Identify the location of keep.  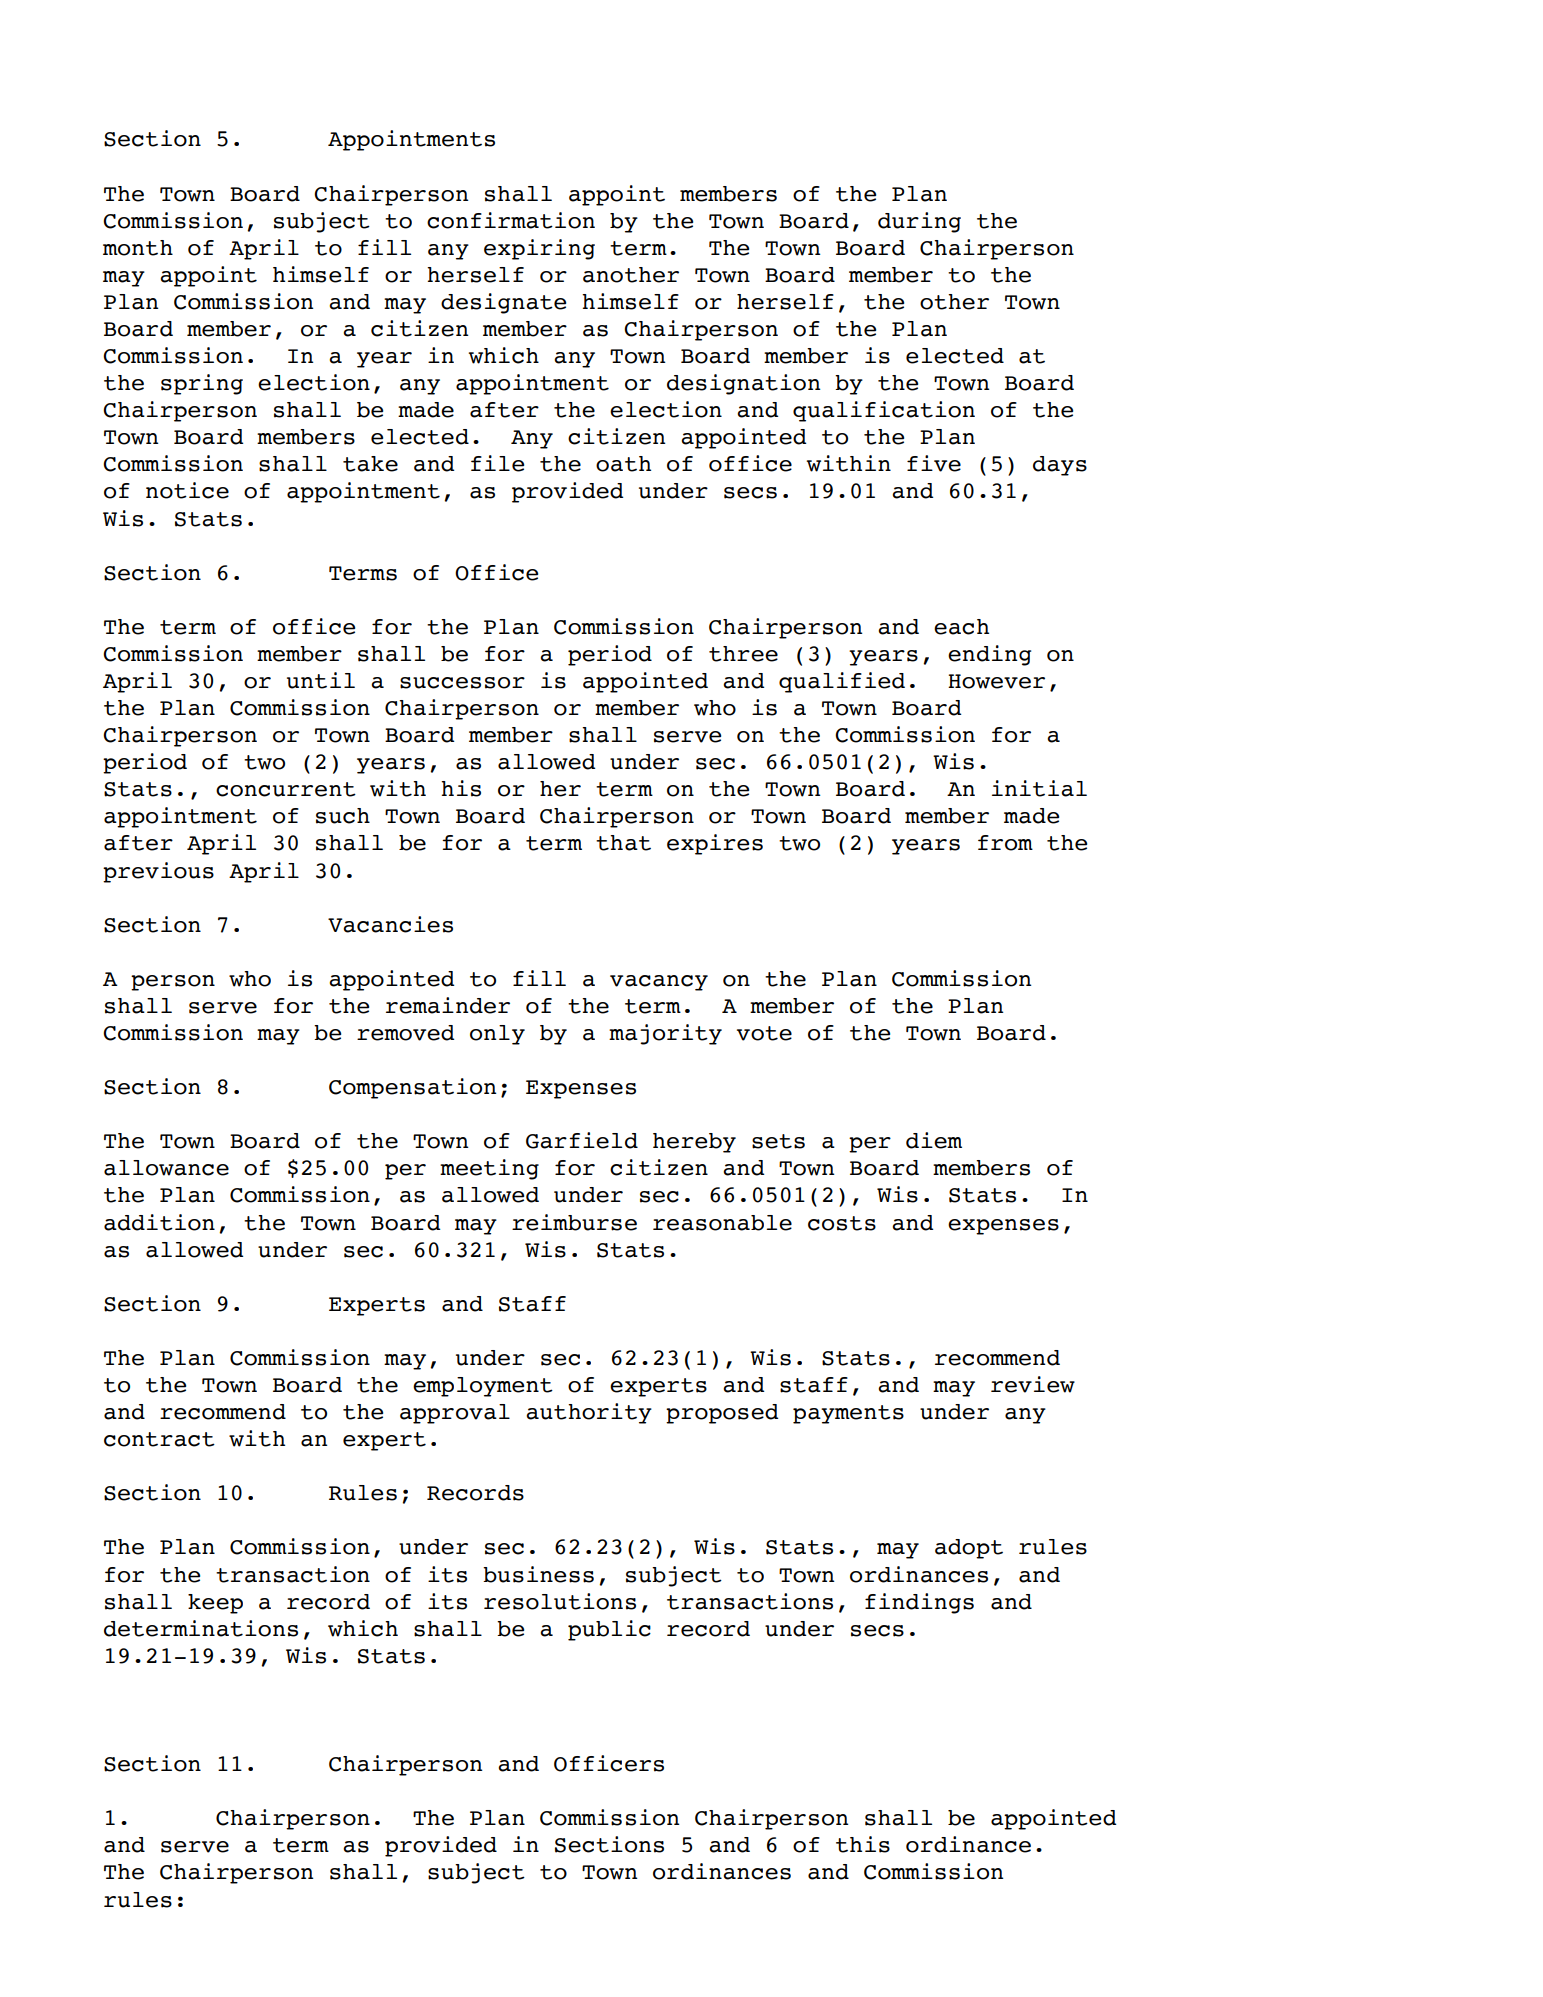
(215, 1604).
